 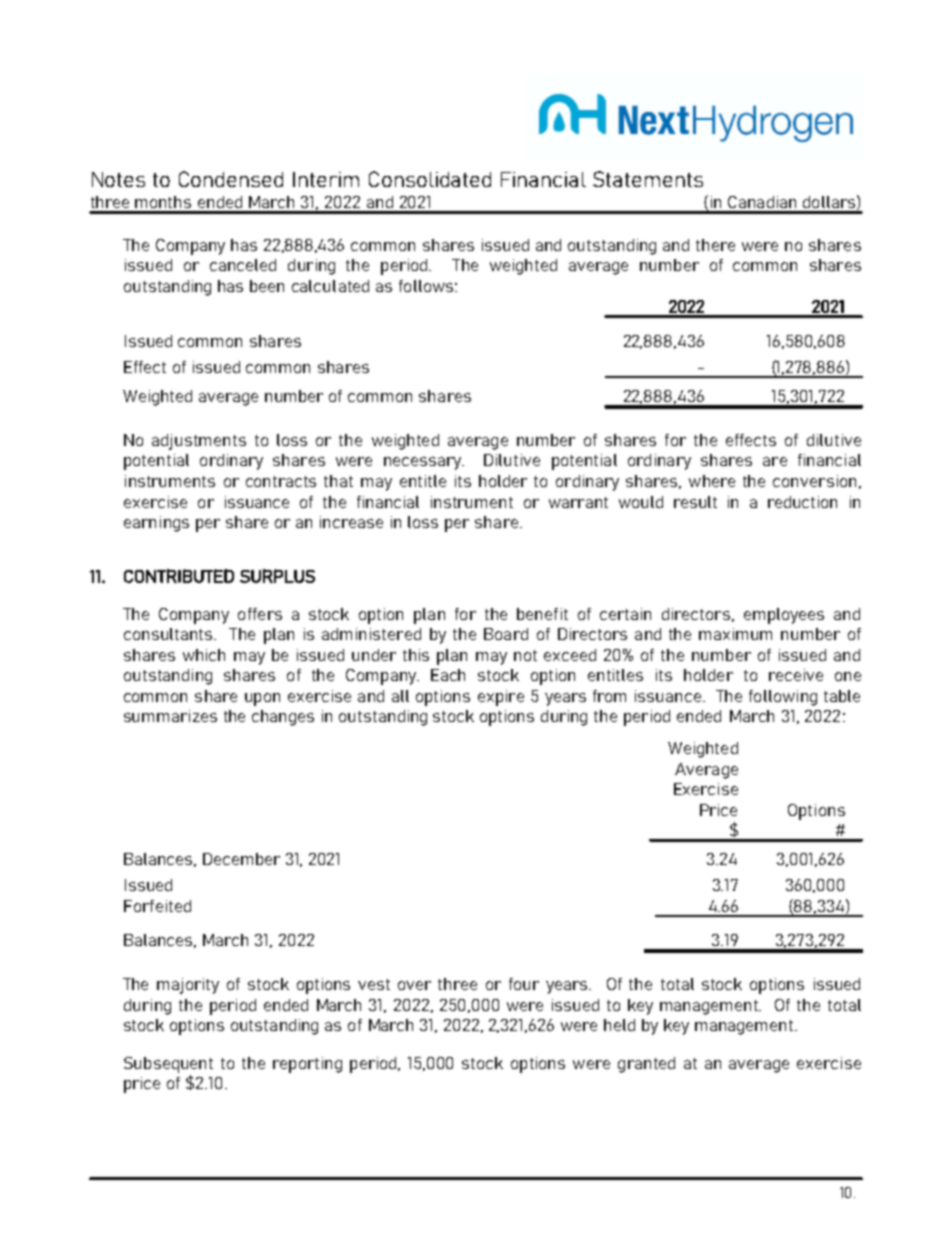 What do you see at coordinates (430, 179) in the image?
I see `Consolidated` at bounding box center [430, 179].
